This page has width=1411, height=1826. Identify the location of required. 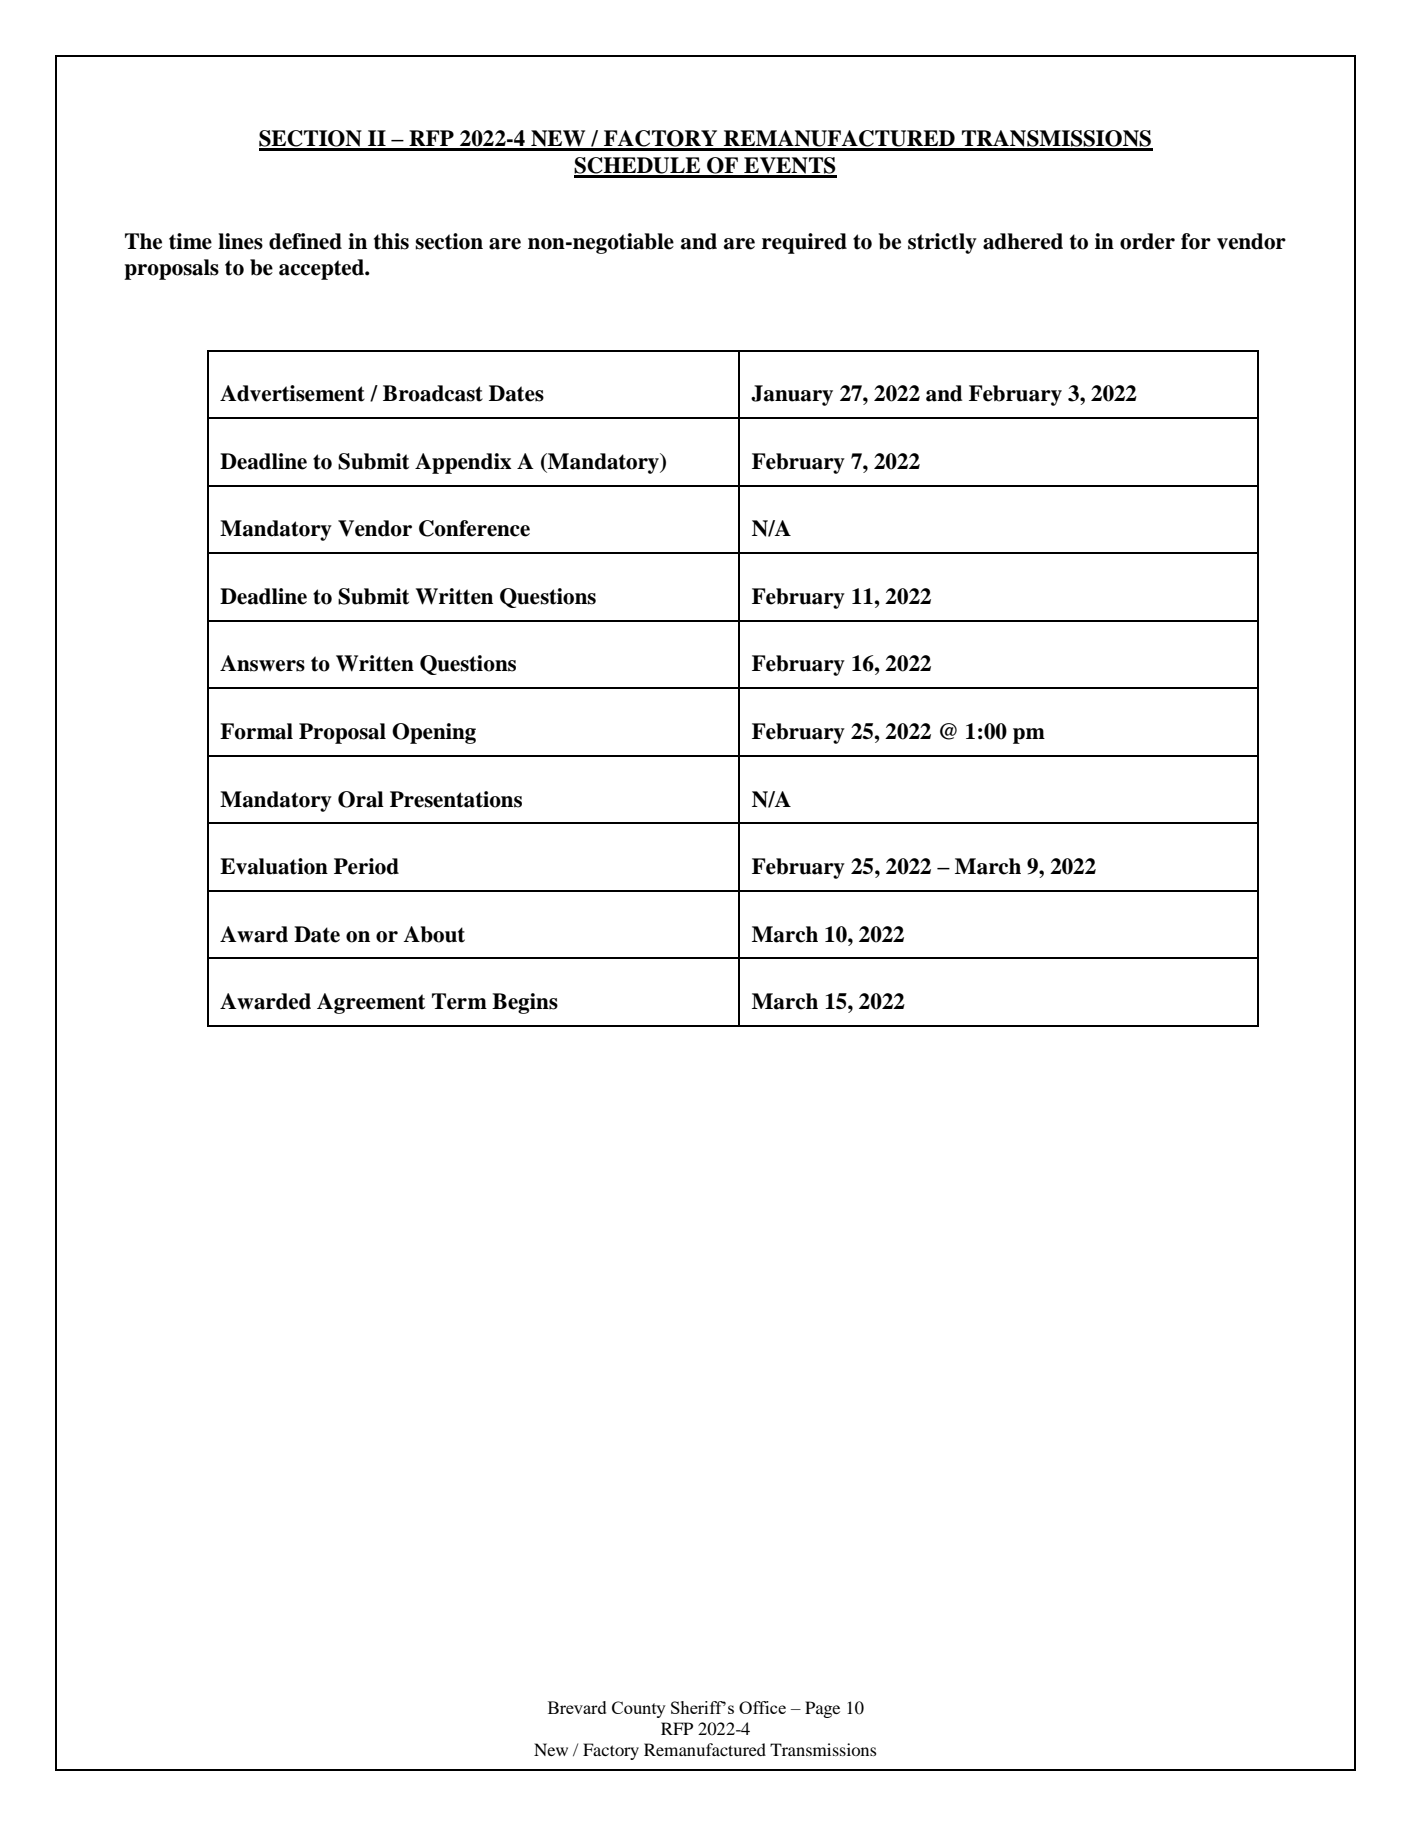
(804, 243).
